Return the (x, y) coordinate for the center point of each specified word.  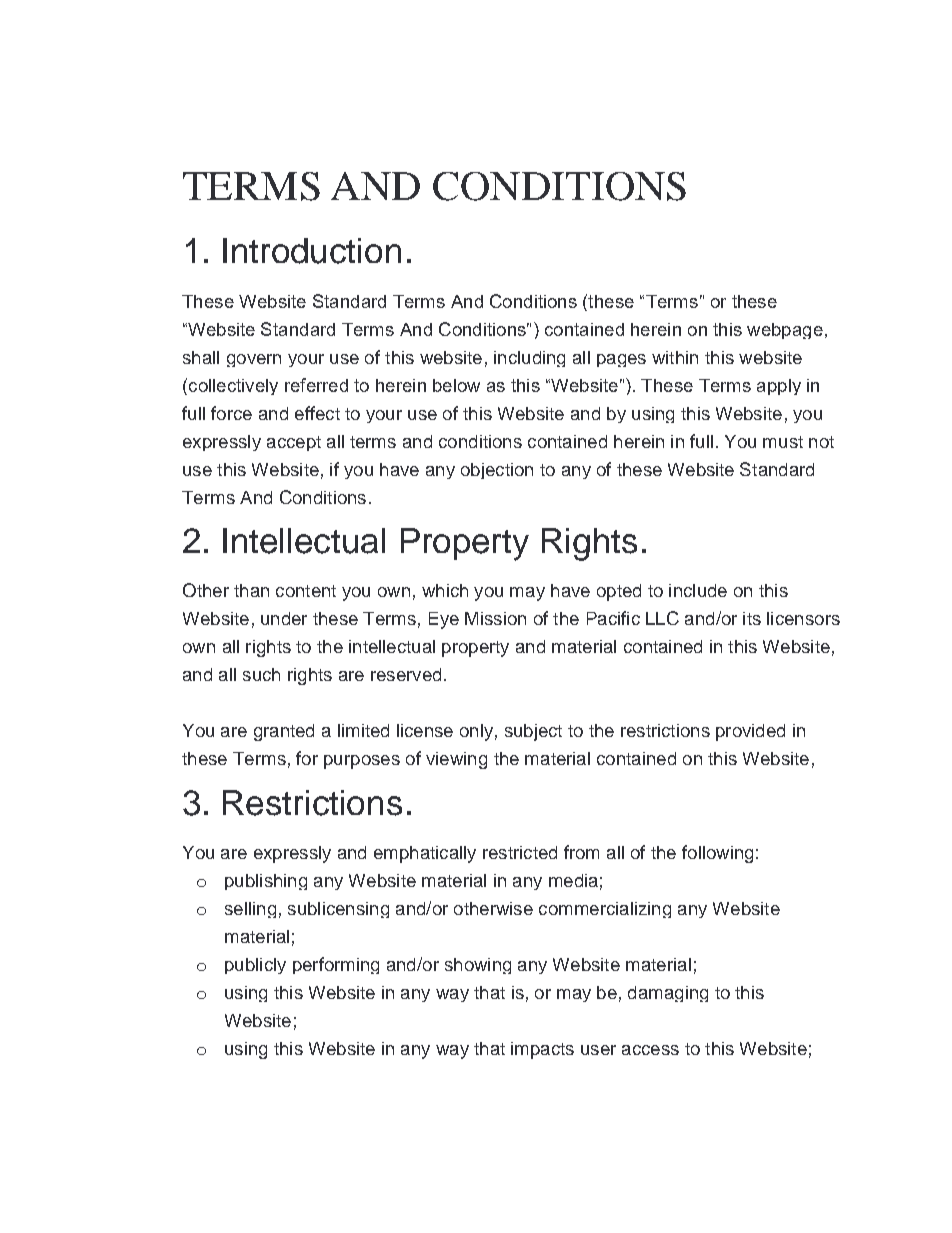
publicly (255, 966)
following (717, 854)
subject (533, 732)
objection (497, 471)
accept (294, 443)
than (251, 590)
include (698, 590)
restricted (520, 852)
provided (750, 732)
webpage (785, 331)
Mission (495, 618)
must (783, 442)
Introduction (312, 251)
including (529, 359)
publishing (266, 882)
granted (284, 732)
